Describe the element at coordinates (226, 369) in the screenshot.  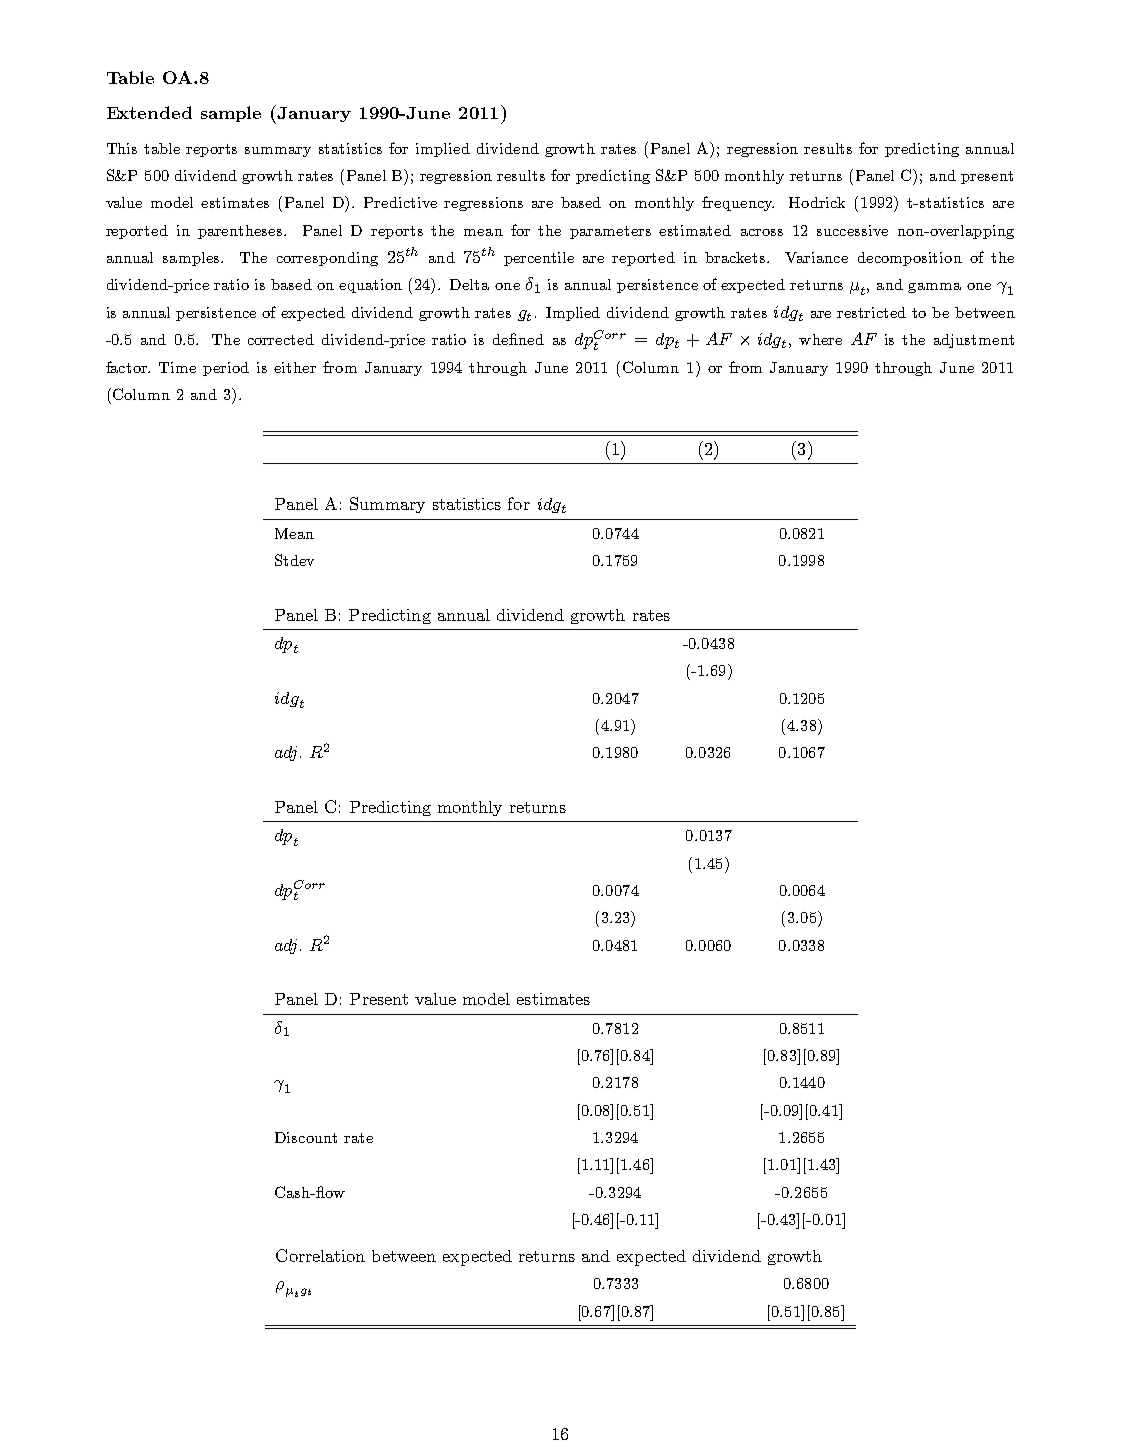
I see `period` at that location.
